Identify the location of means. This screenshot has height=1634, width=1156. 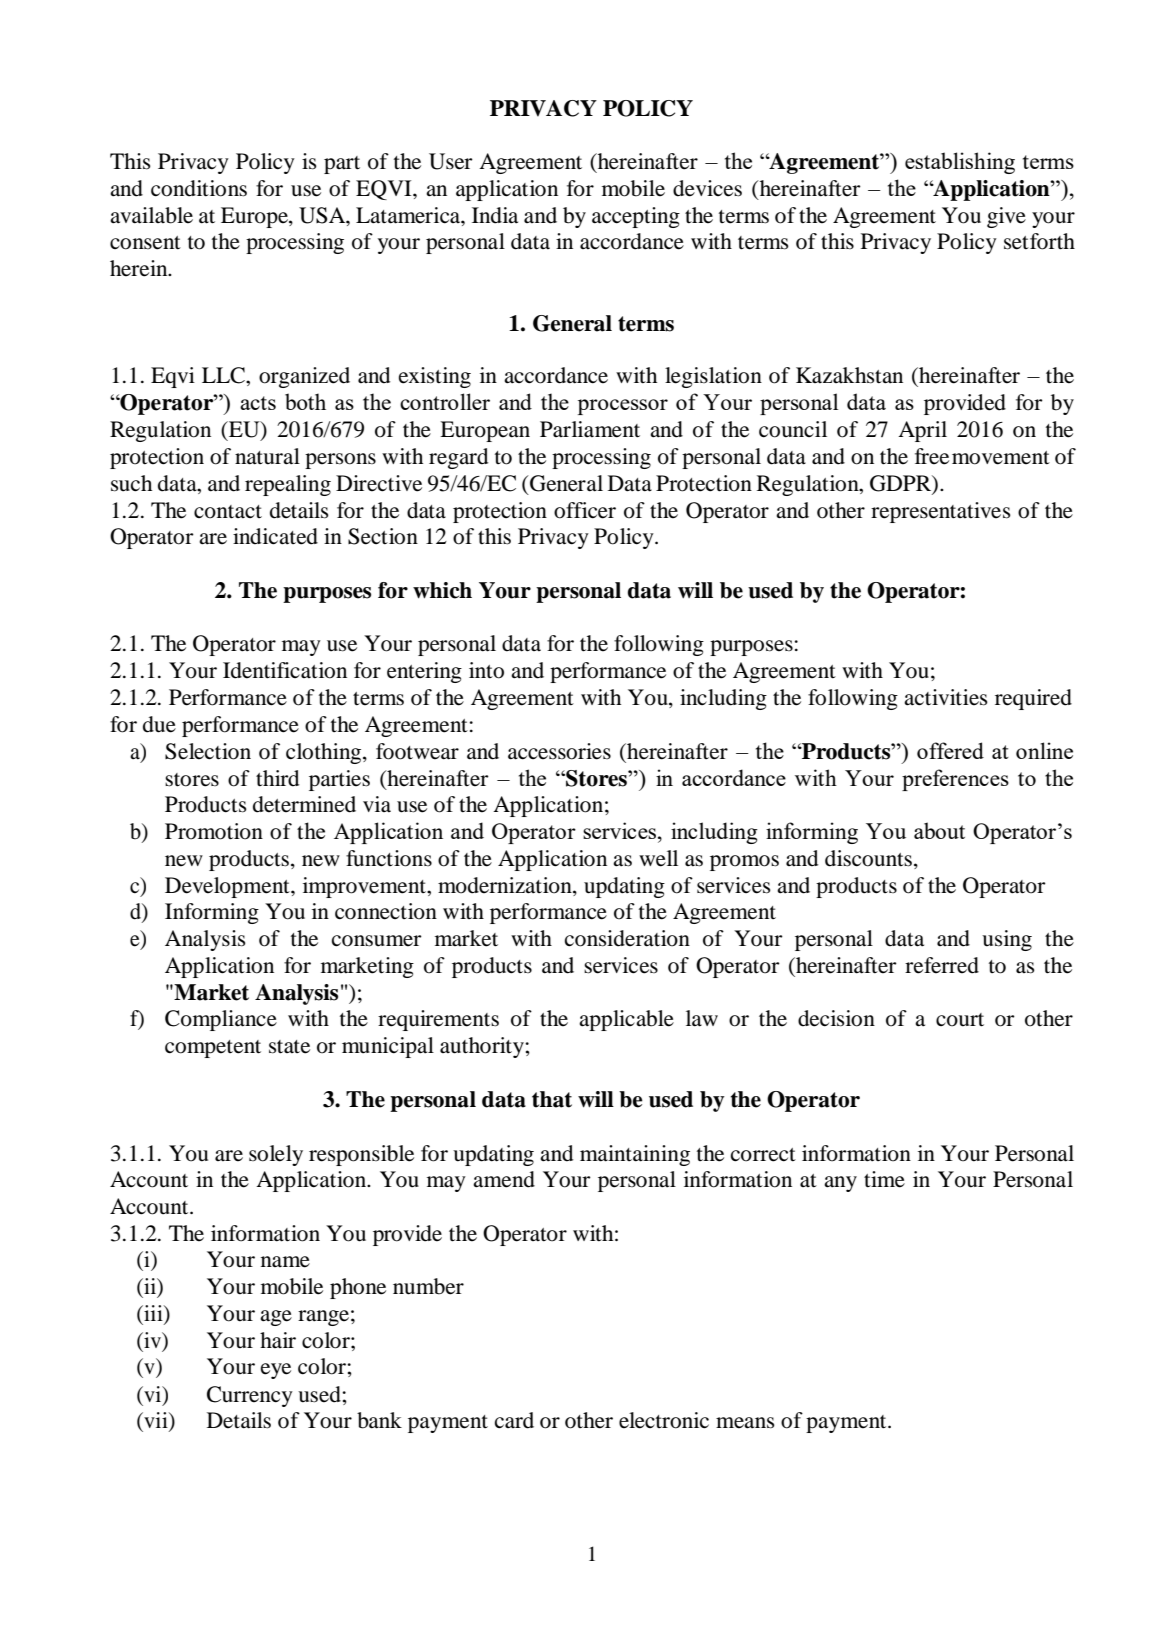
(745, 1423).
